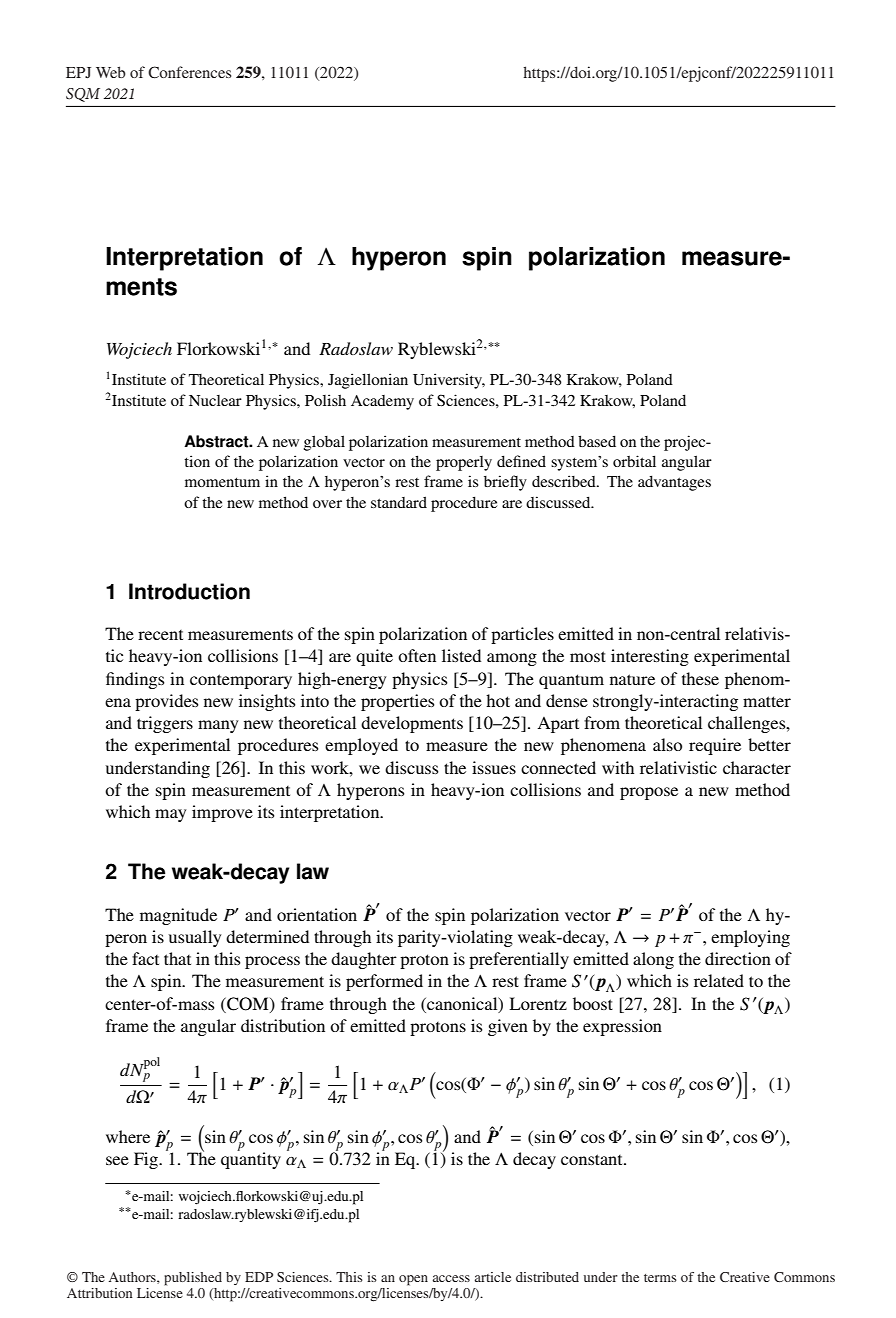  What do you see at coordinates (193, 1279) in the screenshot?
I see `published` at bounding box center [193, 1279].
